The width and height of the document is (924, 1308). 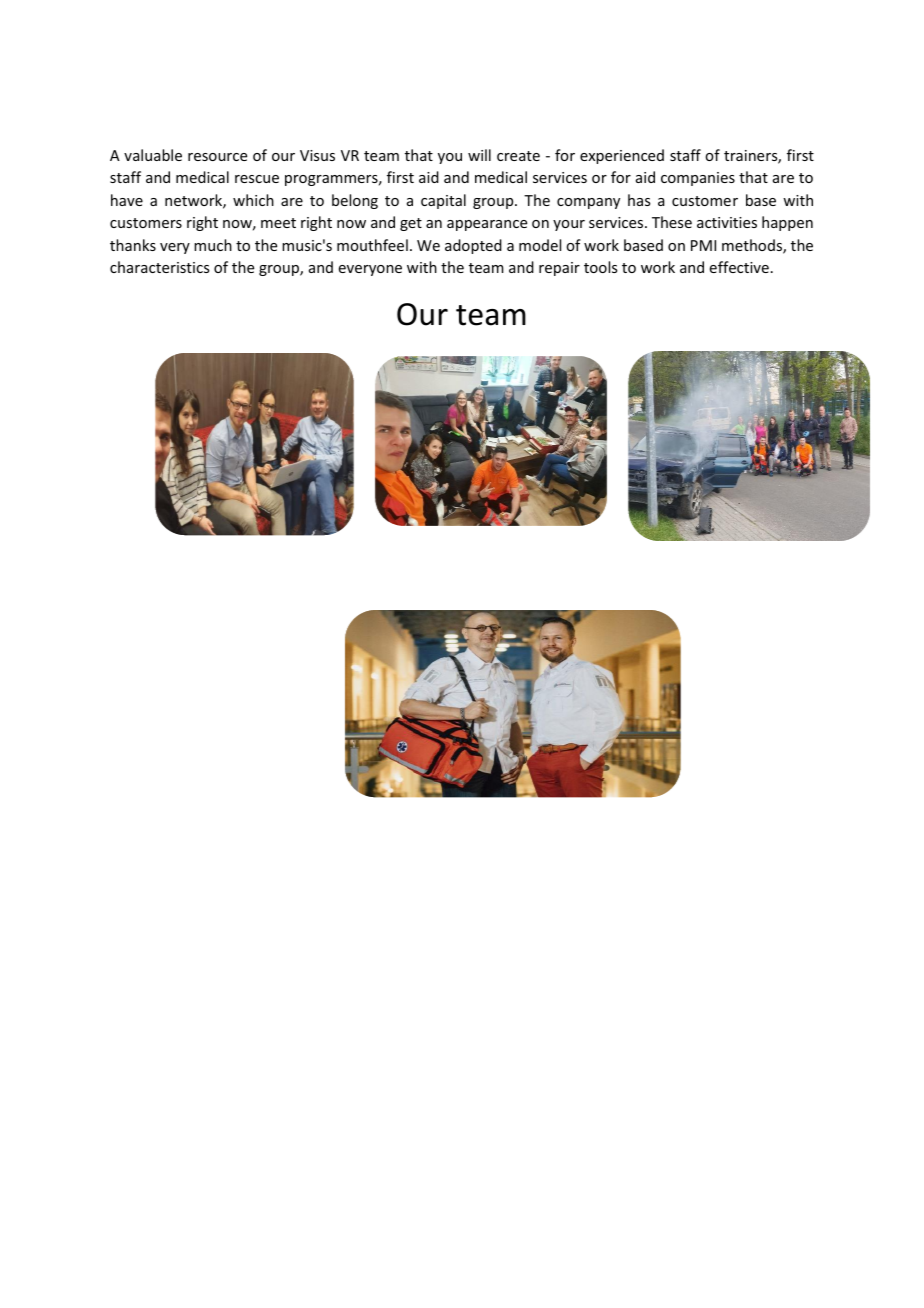 What do you see at coordinates (622, 156) in the document?
I see `experienced` at bounding box center [622, 156].
